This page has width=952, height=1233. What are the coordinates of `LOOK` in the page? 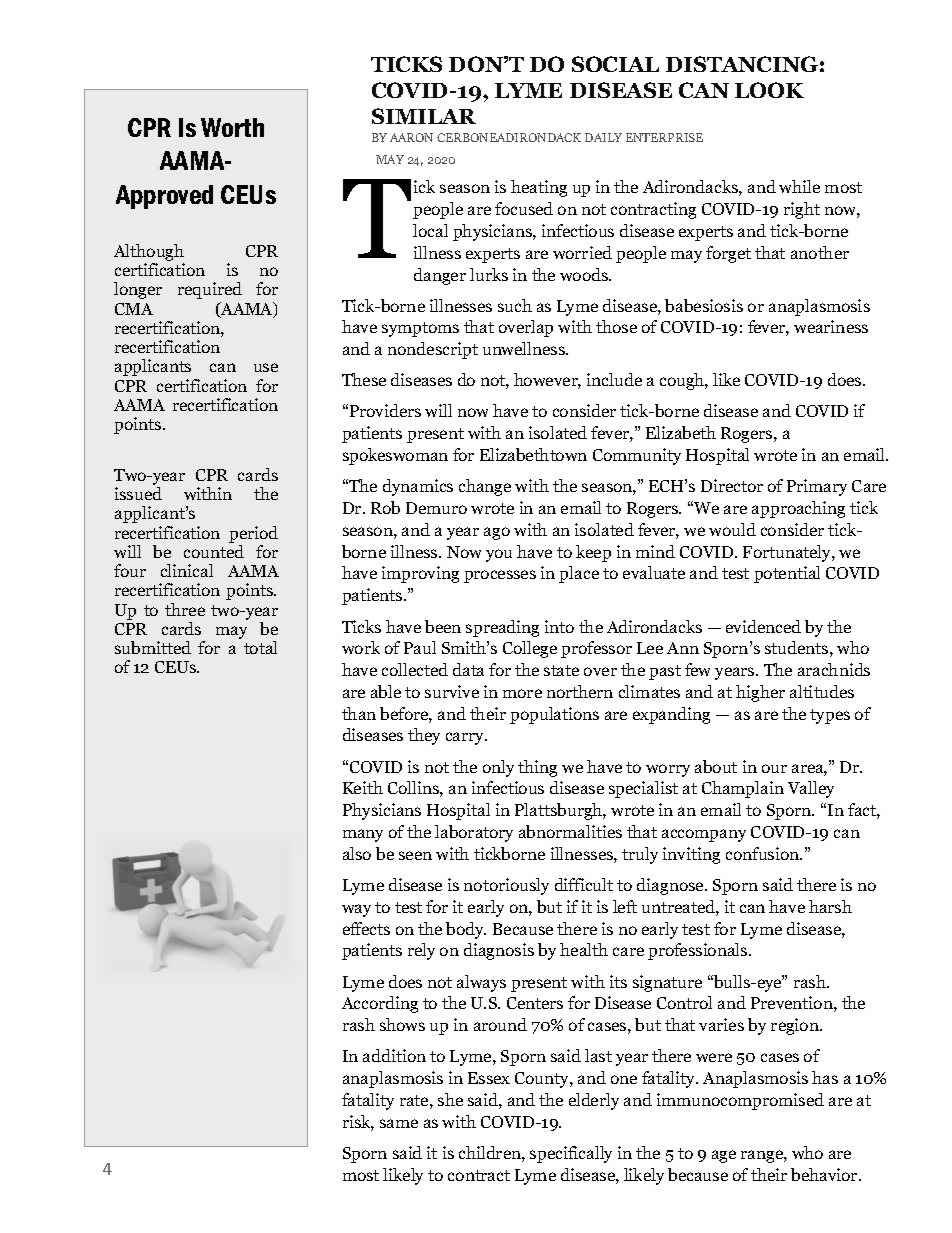 It's located at (769, 90).
